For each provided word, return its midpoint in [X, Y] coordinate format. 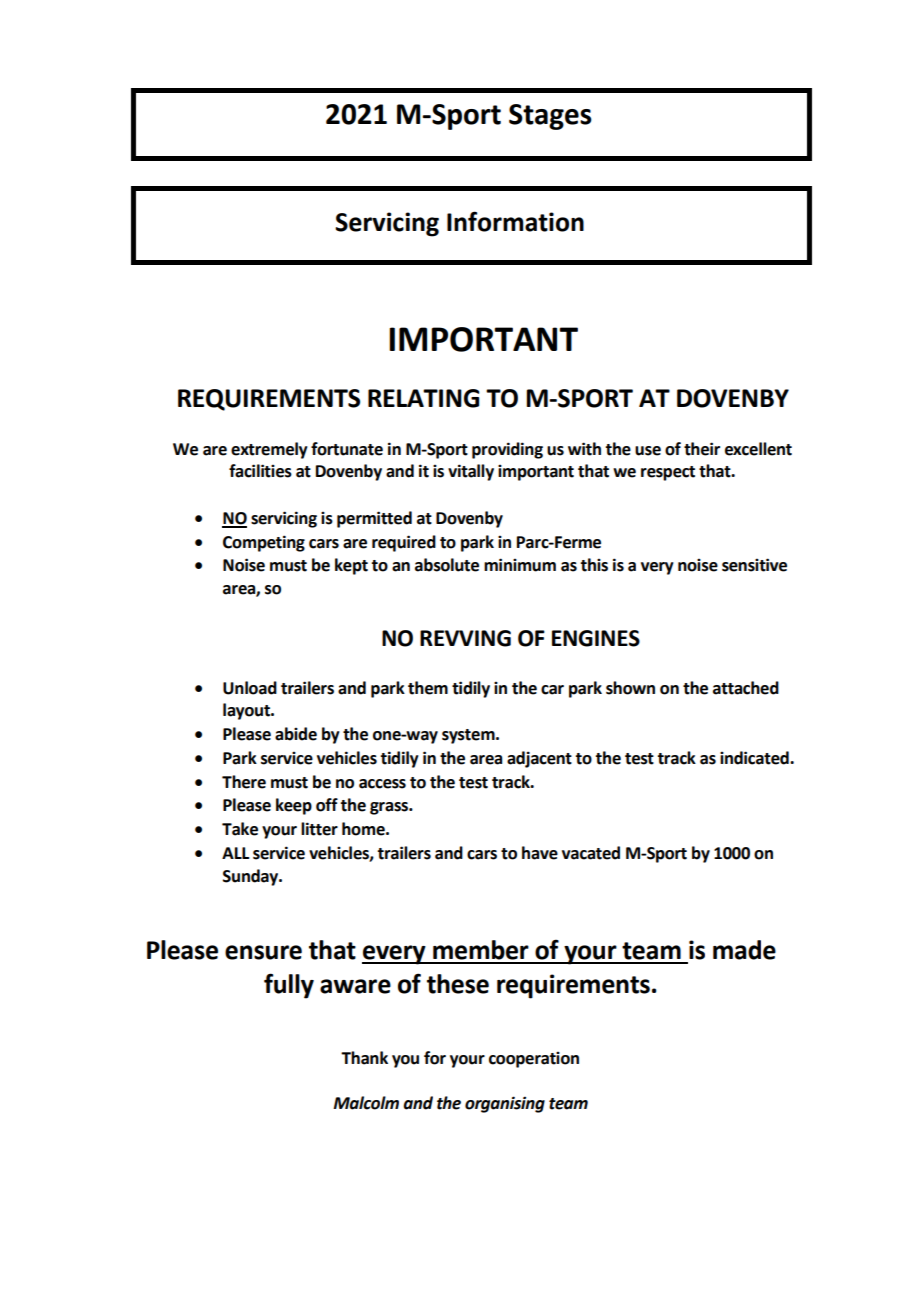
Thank [364, 1058]
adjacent [539, 759]
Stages [550, 117]
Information [515, 221]
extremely [269, 450]
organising [505, 1104]
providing [507, 450]
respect [668, 473]
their [702, 449]
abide [296, 734]
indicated [755, 758]
